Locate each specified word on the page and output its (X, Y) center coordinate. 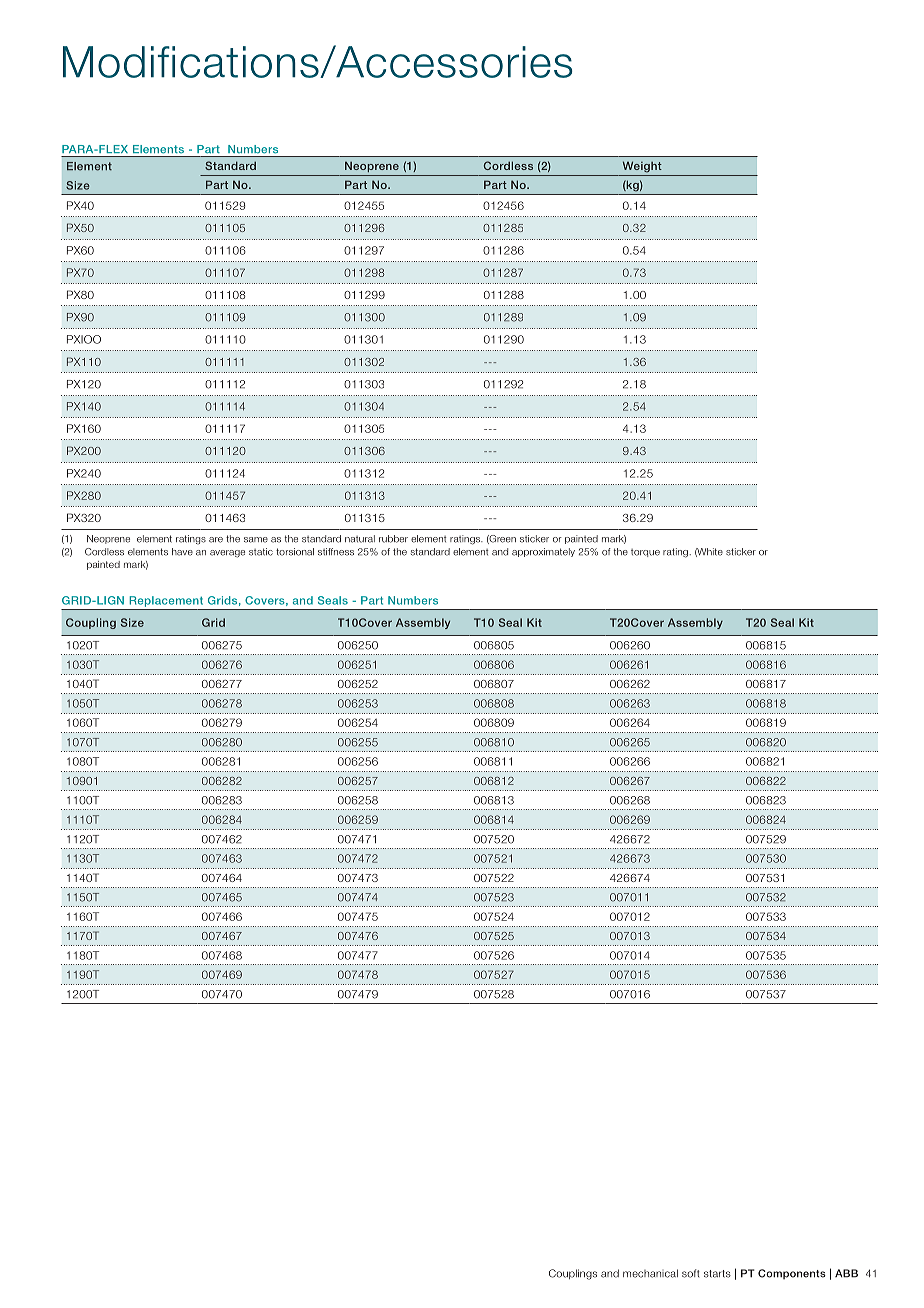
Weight (642, 167)
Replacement (166, 601)
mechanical (650, 1273)
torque (645, 553)
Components (792, 1274)
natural (360, 539)
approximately (543, 552)
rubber (393, 539)
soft (691, 1273)
